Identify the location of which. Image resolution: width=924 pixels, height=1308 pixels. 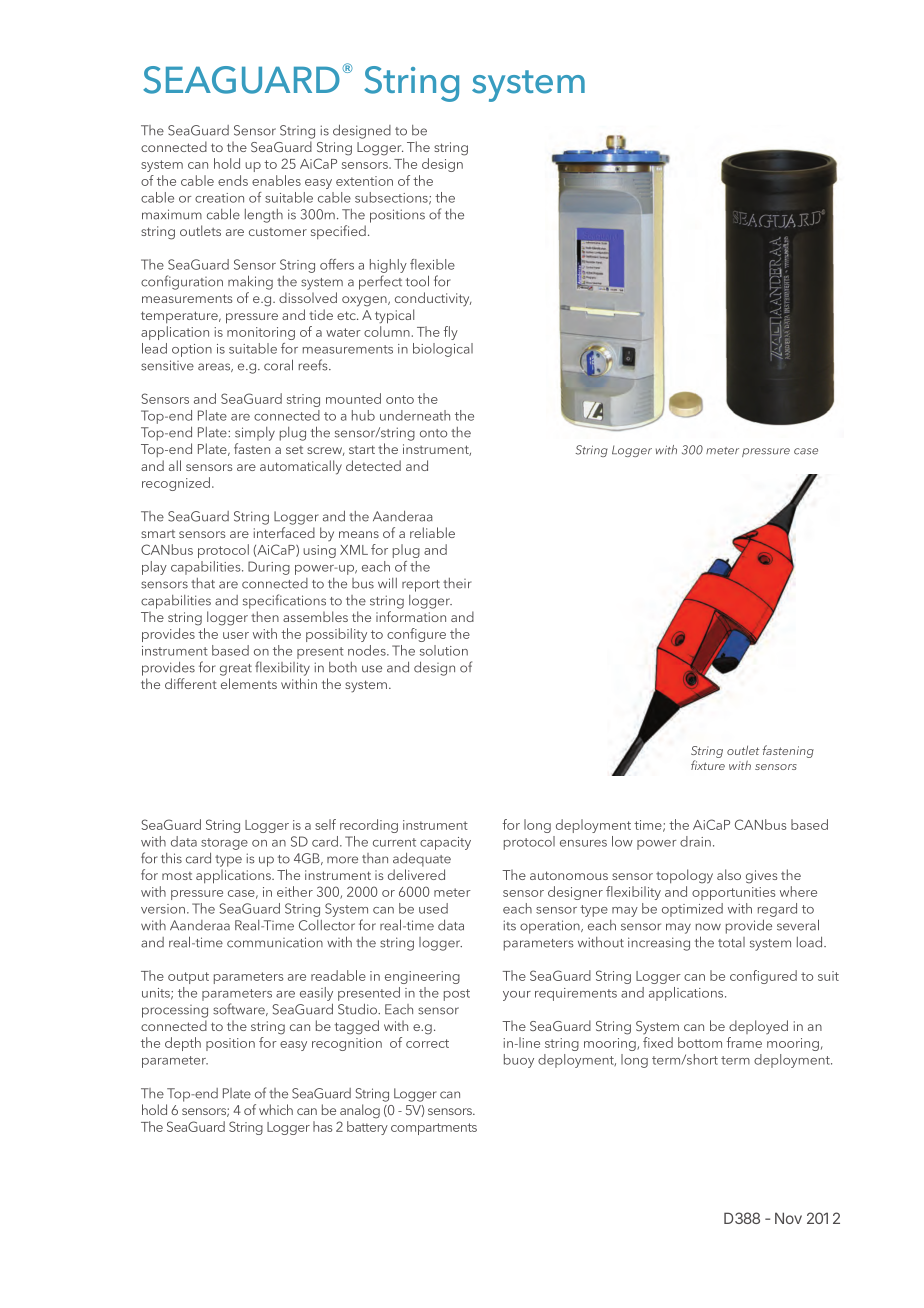
(276, 1109).
